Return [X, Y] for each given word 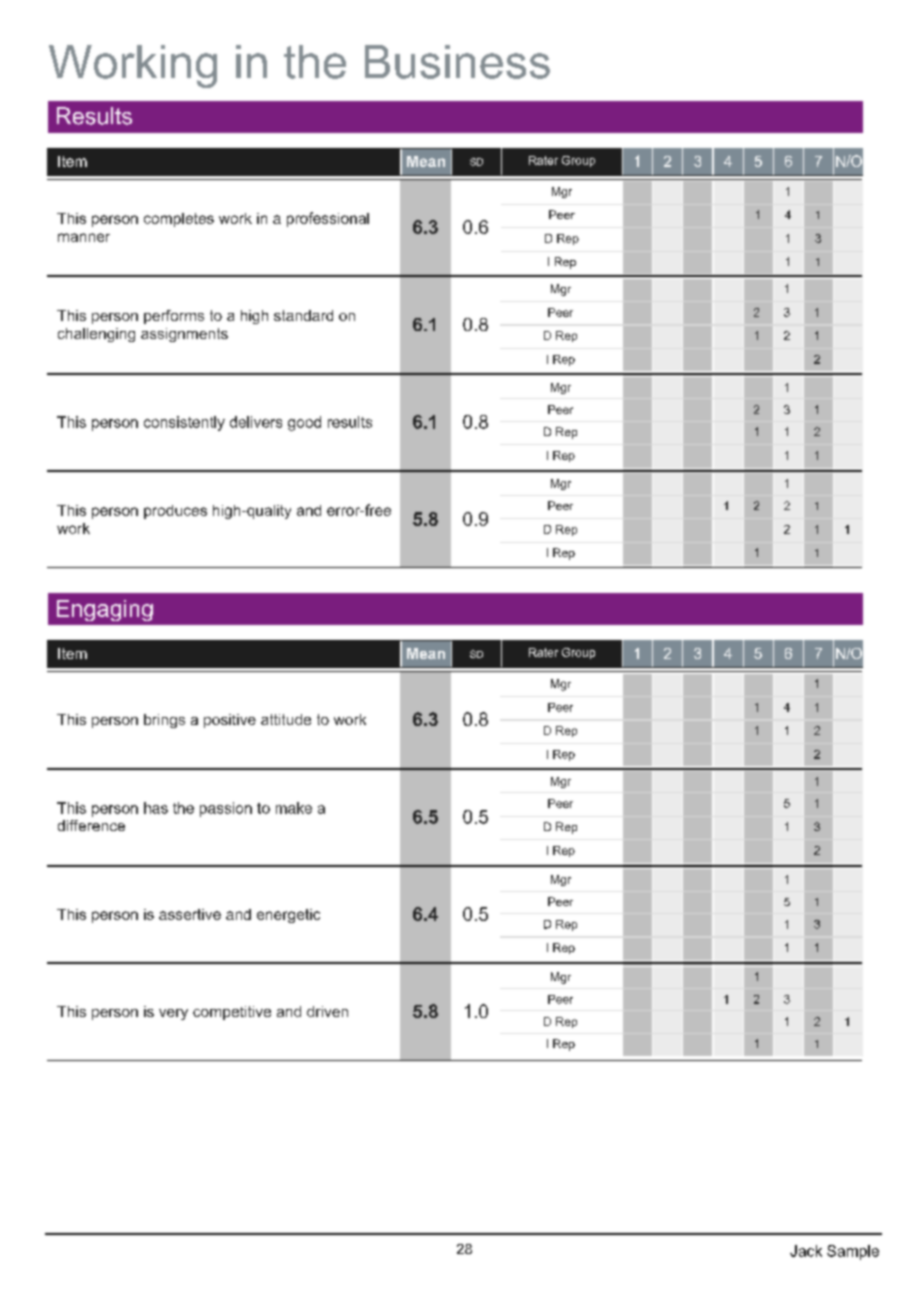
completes [179, 220]
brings [164, 721]
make [294, 808]
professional [328, 219]
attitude [286, 719]
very [173, 1014]
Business [457, 62]
